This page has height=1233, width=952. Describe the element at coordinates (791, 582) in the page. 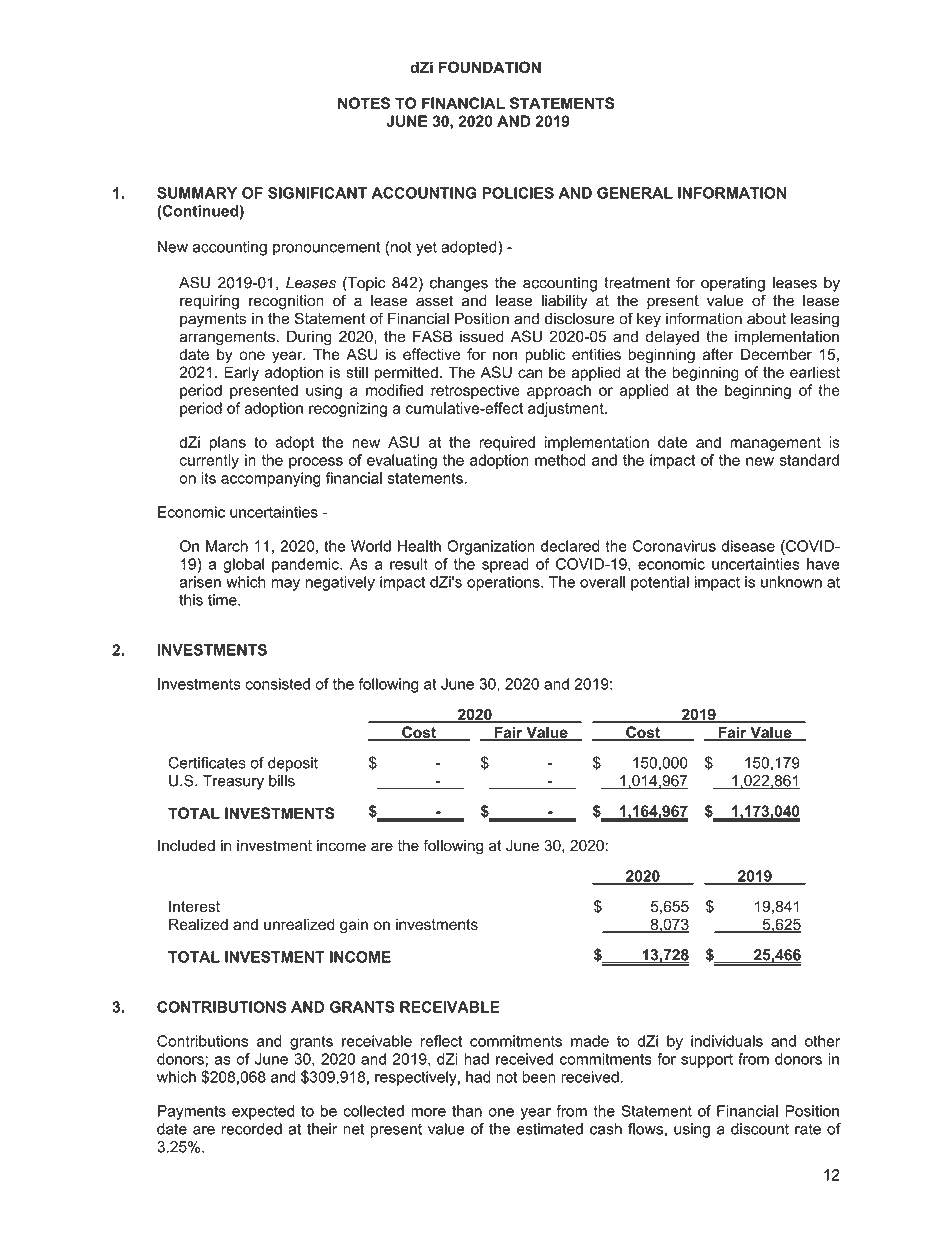

I see `unknown` at that location.
